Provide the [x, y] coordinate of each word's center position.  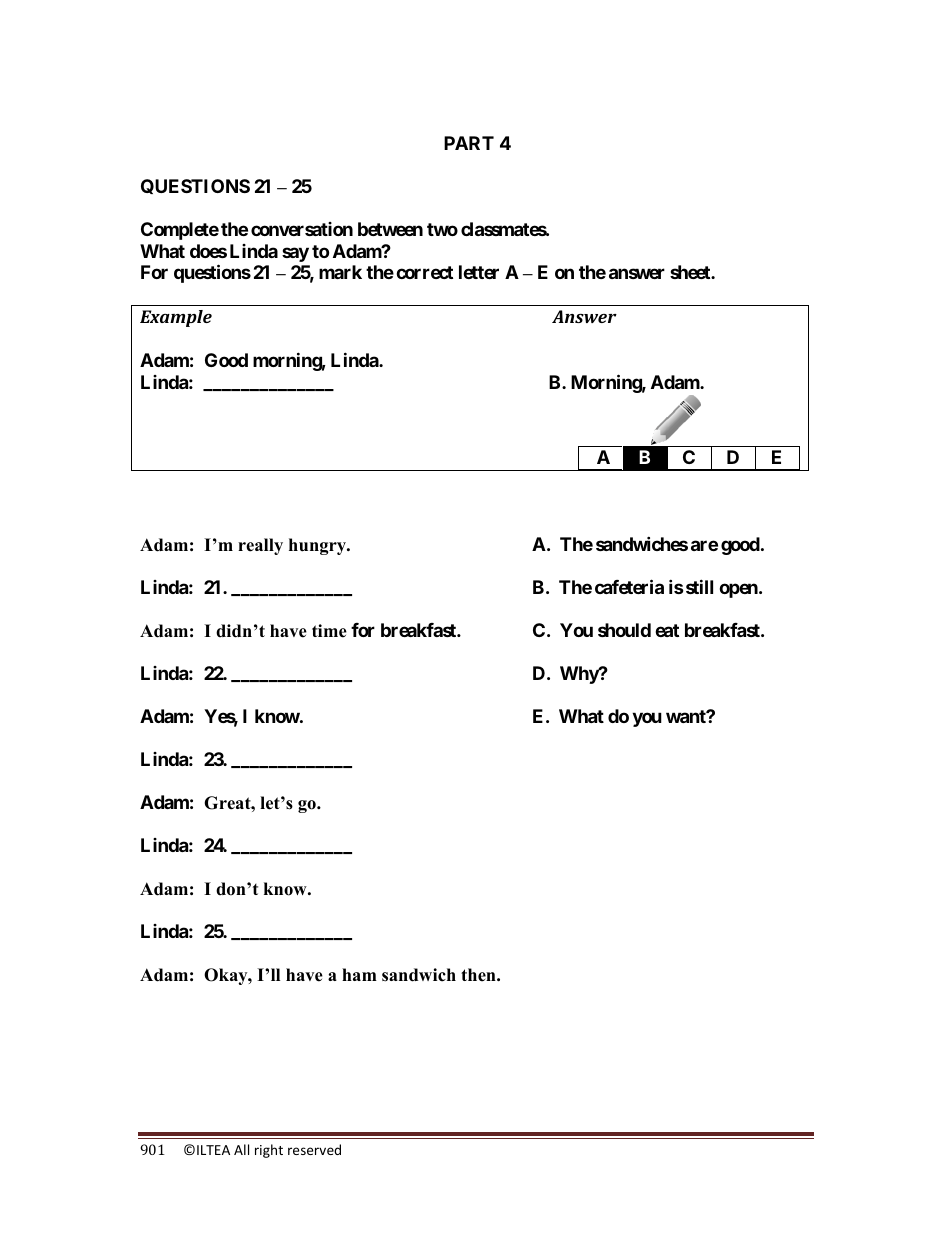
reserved [314, 1149]
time [329, 631]
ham [359, 974]
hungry [318, 546]
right [269, 1151]
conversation [302, 229]
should [624, 630]
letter [479, 272]
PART [469, 143]
